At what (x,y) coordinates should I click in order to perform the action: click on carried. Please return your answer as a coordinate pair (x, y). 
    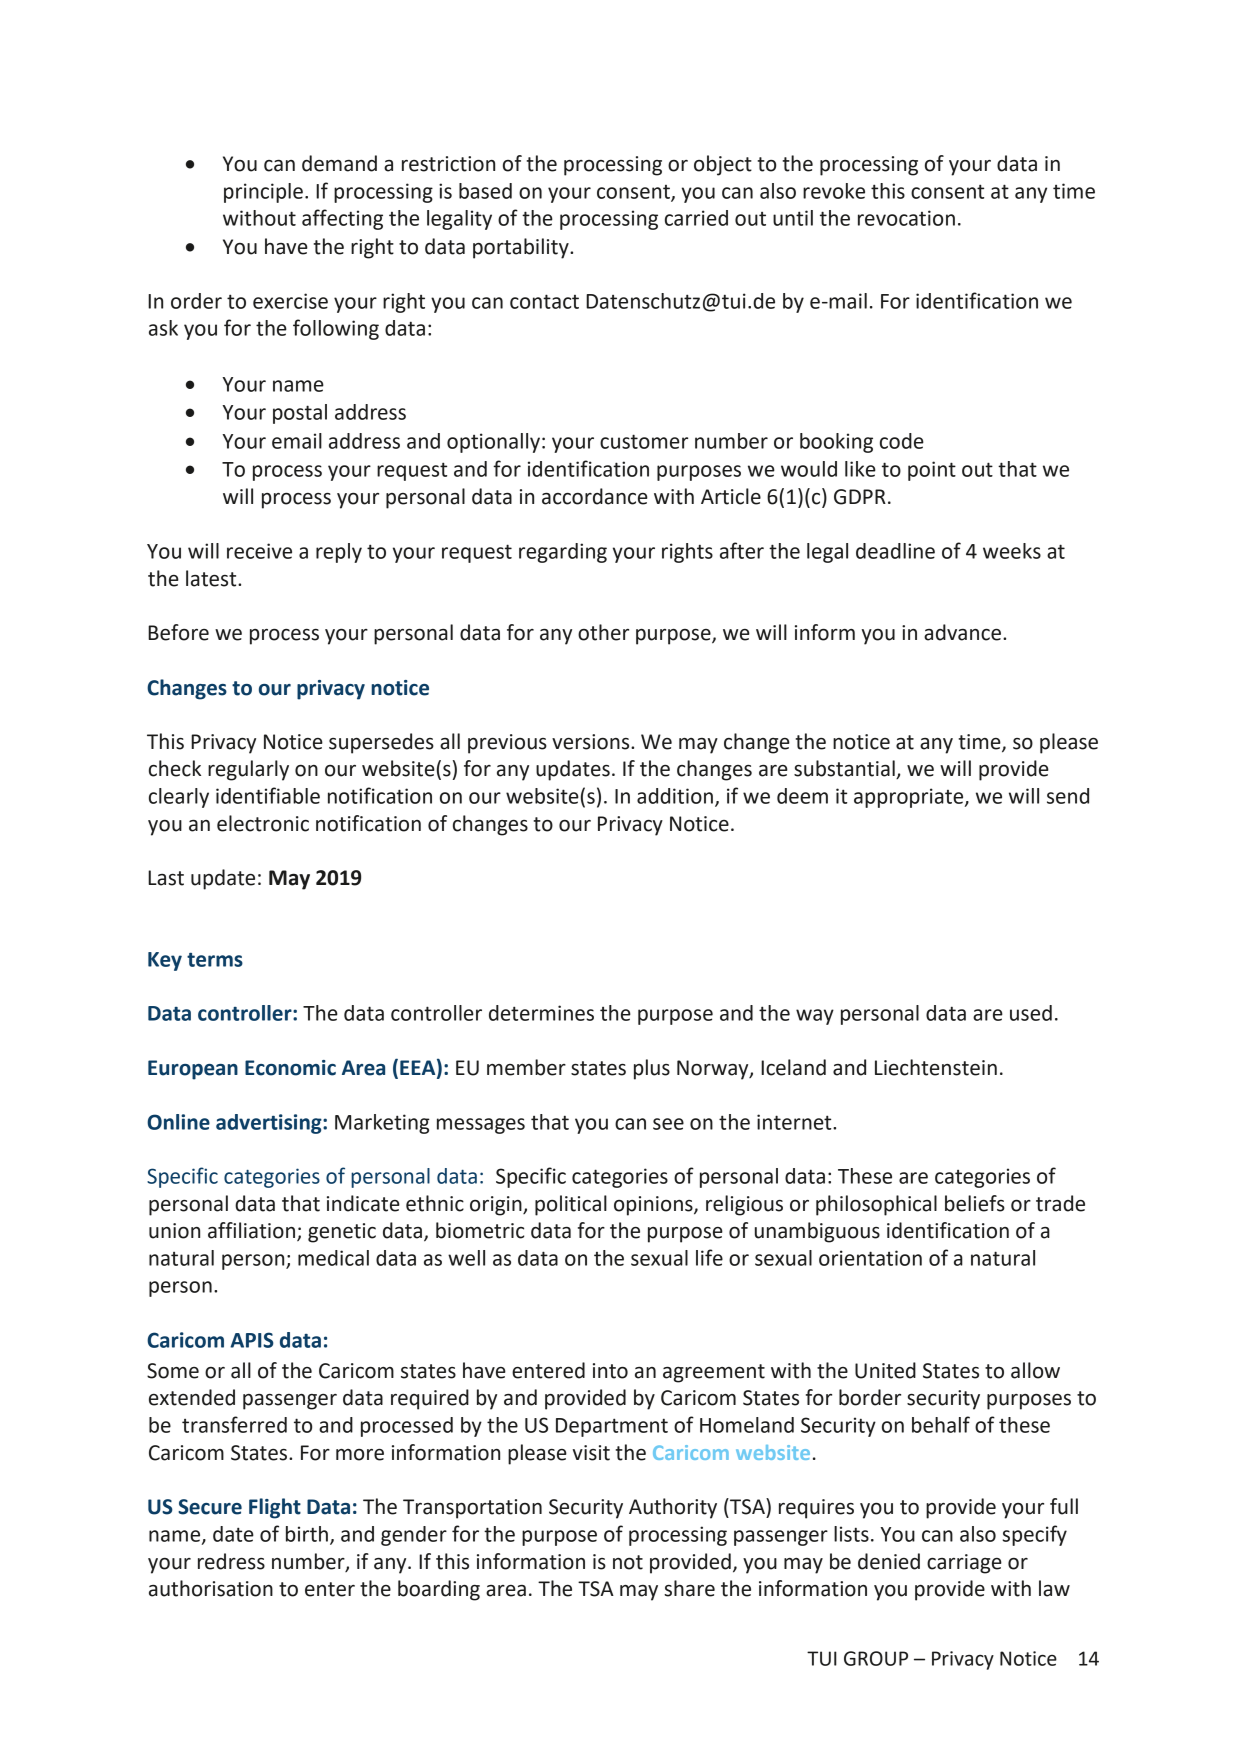
    Looking at the image, I should click on (696, 218).
